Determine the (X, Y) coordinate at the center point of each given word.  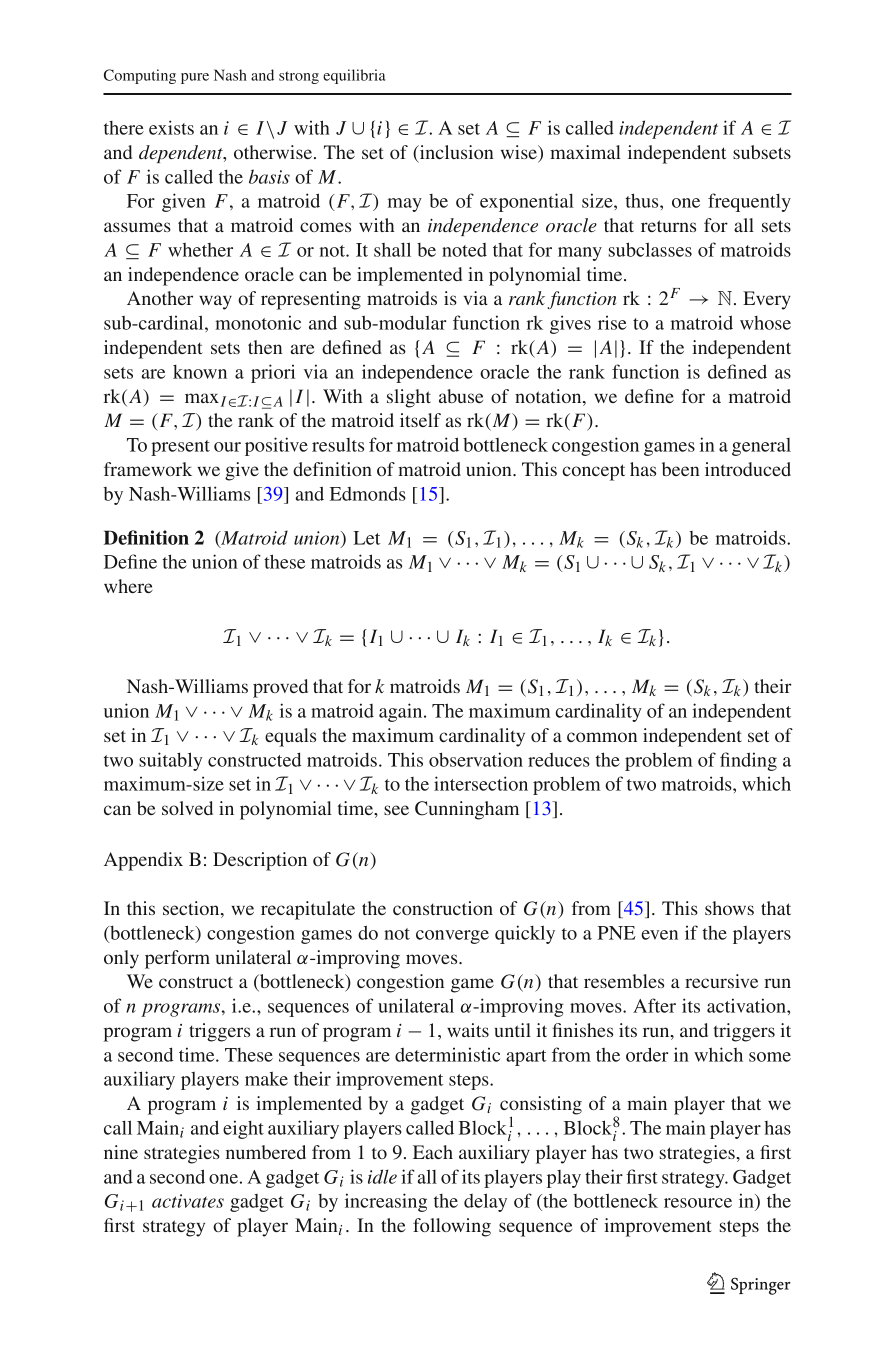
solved (187, 808)
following (452, 1227)
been (681, 469)
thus (643, 200)
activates (188, 1201)
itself (420, 420)
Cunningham (467, 810)
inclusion (455, 153)
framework (148, 469)
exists (171, 127)
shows (729, 908)
